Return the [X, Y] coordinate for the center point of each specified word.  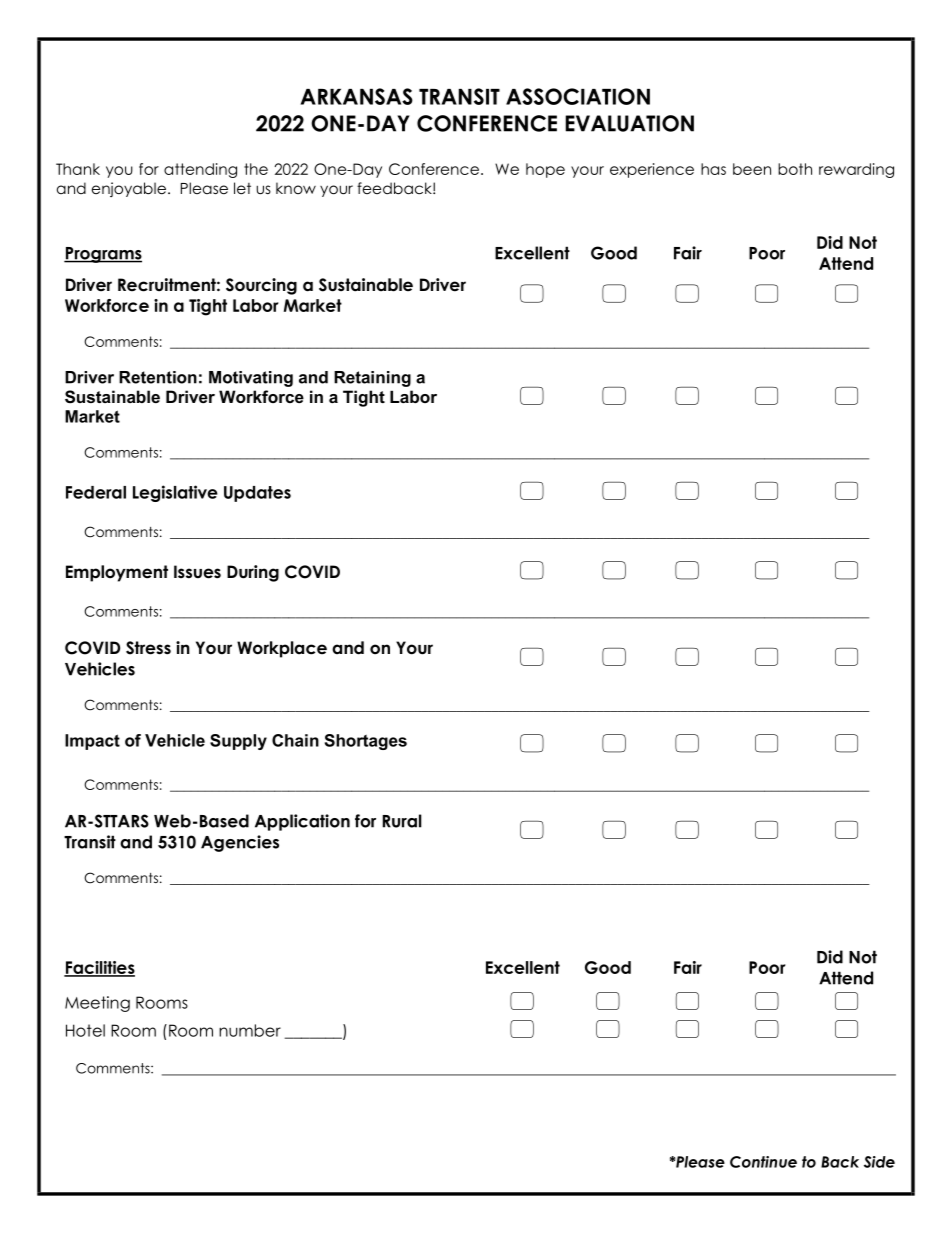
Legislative [175, 493]
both [795, 169]
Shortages [366, 742]
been [752, 169]
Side [879, 1162]
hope [545, 170]
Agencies [240, 843]
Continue [763, 1162]
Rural [402, 821]
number [250, 1030]
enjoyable [130, 189]
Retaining [372, 379]
